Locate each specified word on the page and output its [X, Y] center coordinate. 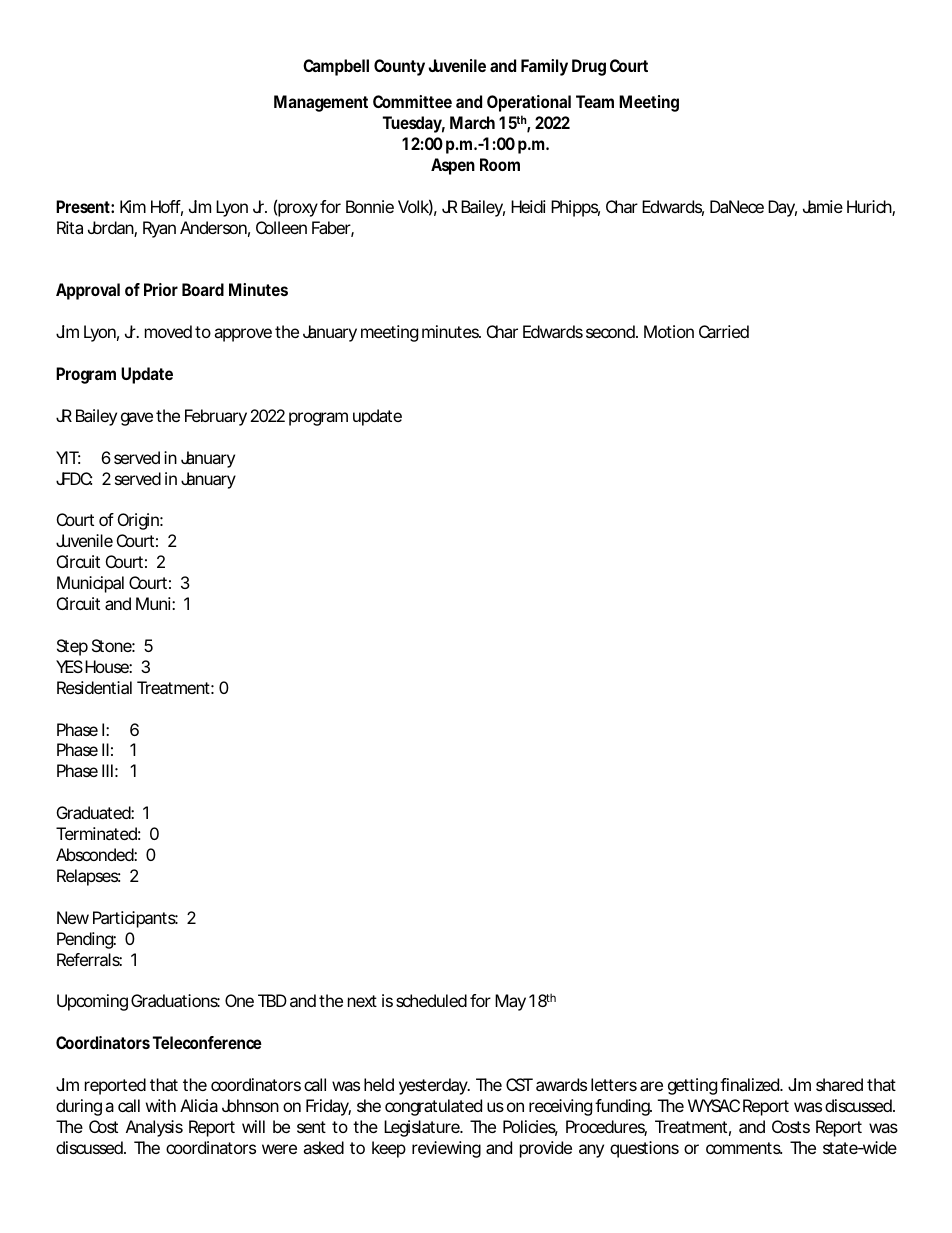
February [216, 417]
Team [595, 101]
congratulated [433, 1107]
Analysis [154, 1128]
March [472, 122]
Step [72, 647]
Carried [724, 331]
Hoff [167, 208]
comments [744, 1148]
